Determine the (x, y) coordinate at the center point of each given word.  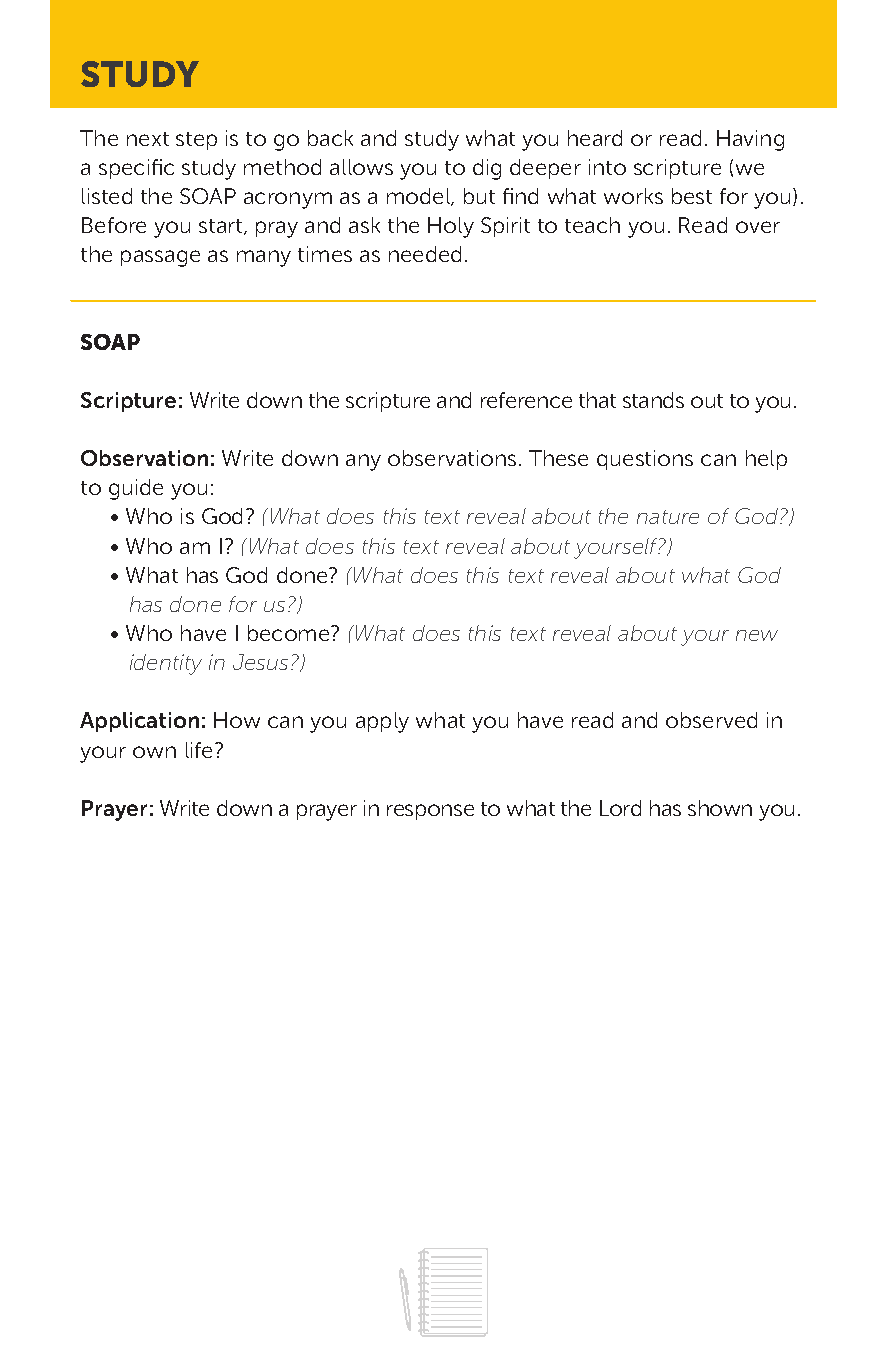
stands (653, 400)
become (290, 633)
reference (526, 400)
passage (160, 258)
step (196, 141)
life (201, 750)
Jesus (260, 662)
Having (750, 140)
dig (487, 169)
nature (668, 517)
